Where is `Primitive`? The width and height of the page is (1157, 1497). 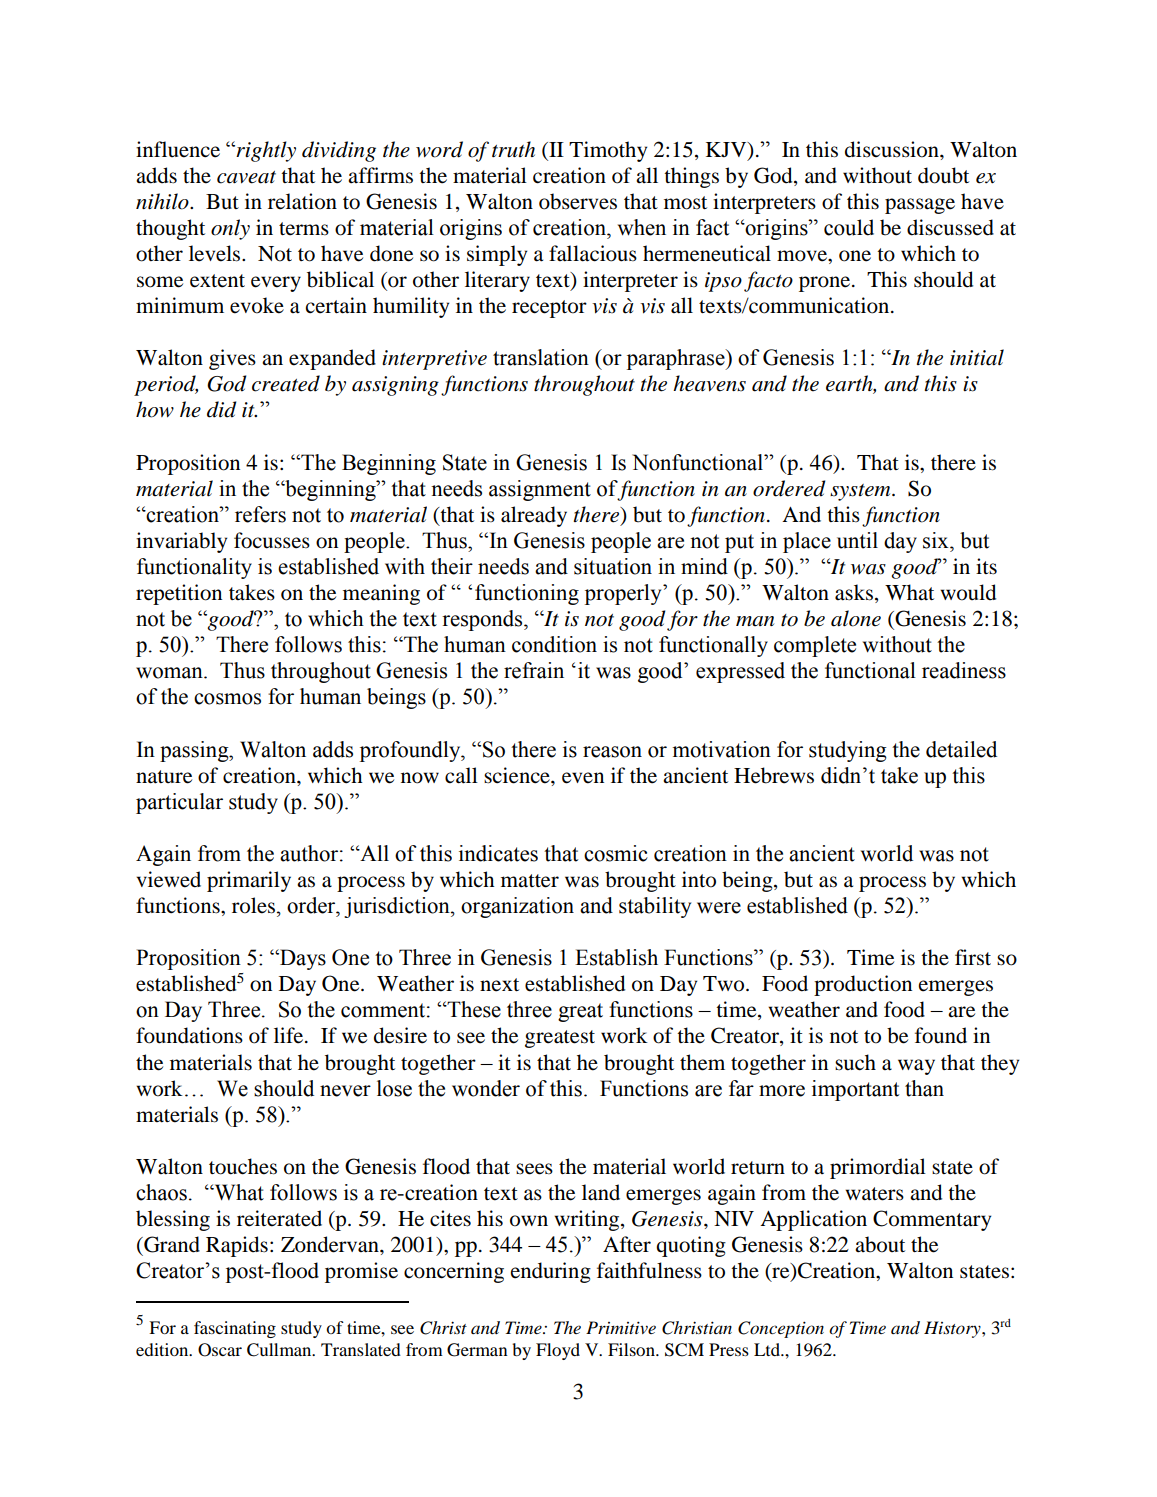
Primitive is located at coordinates (621, 1327).
